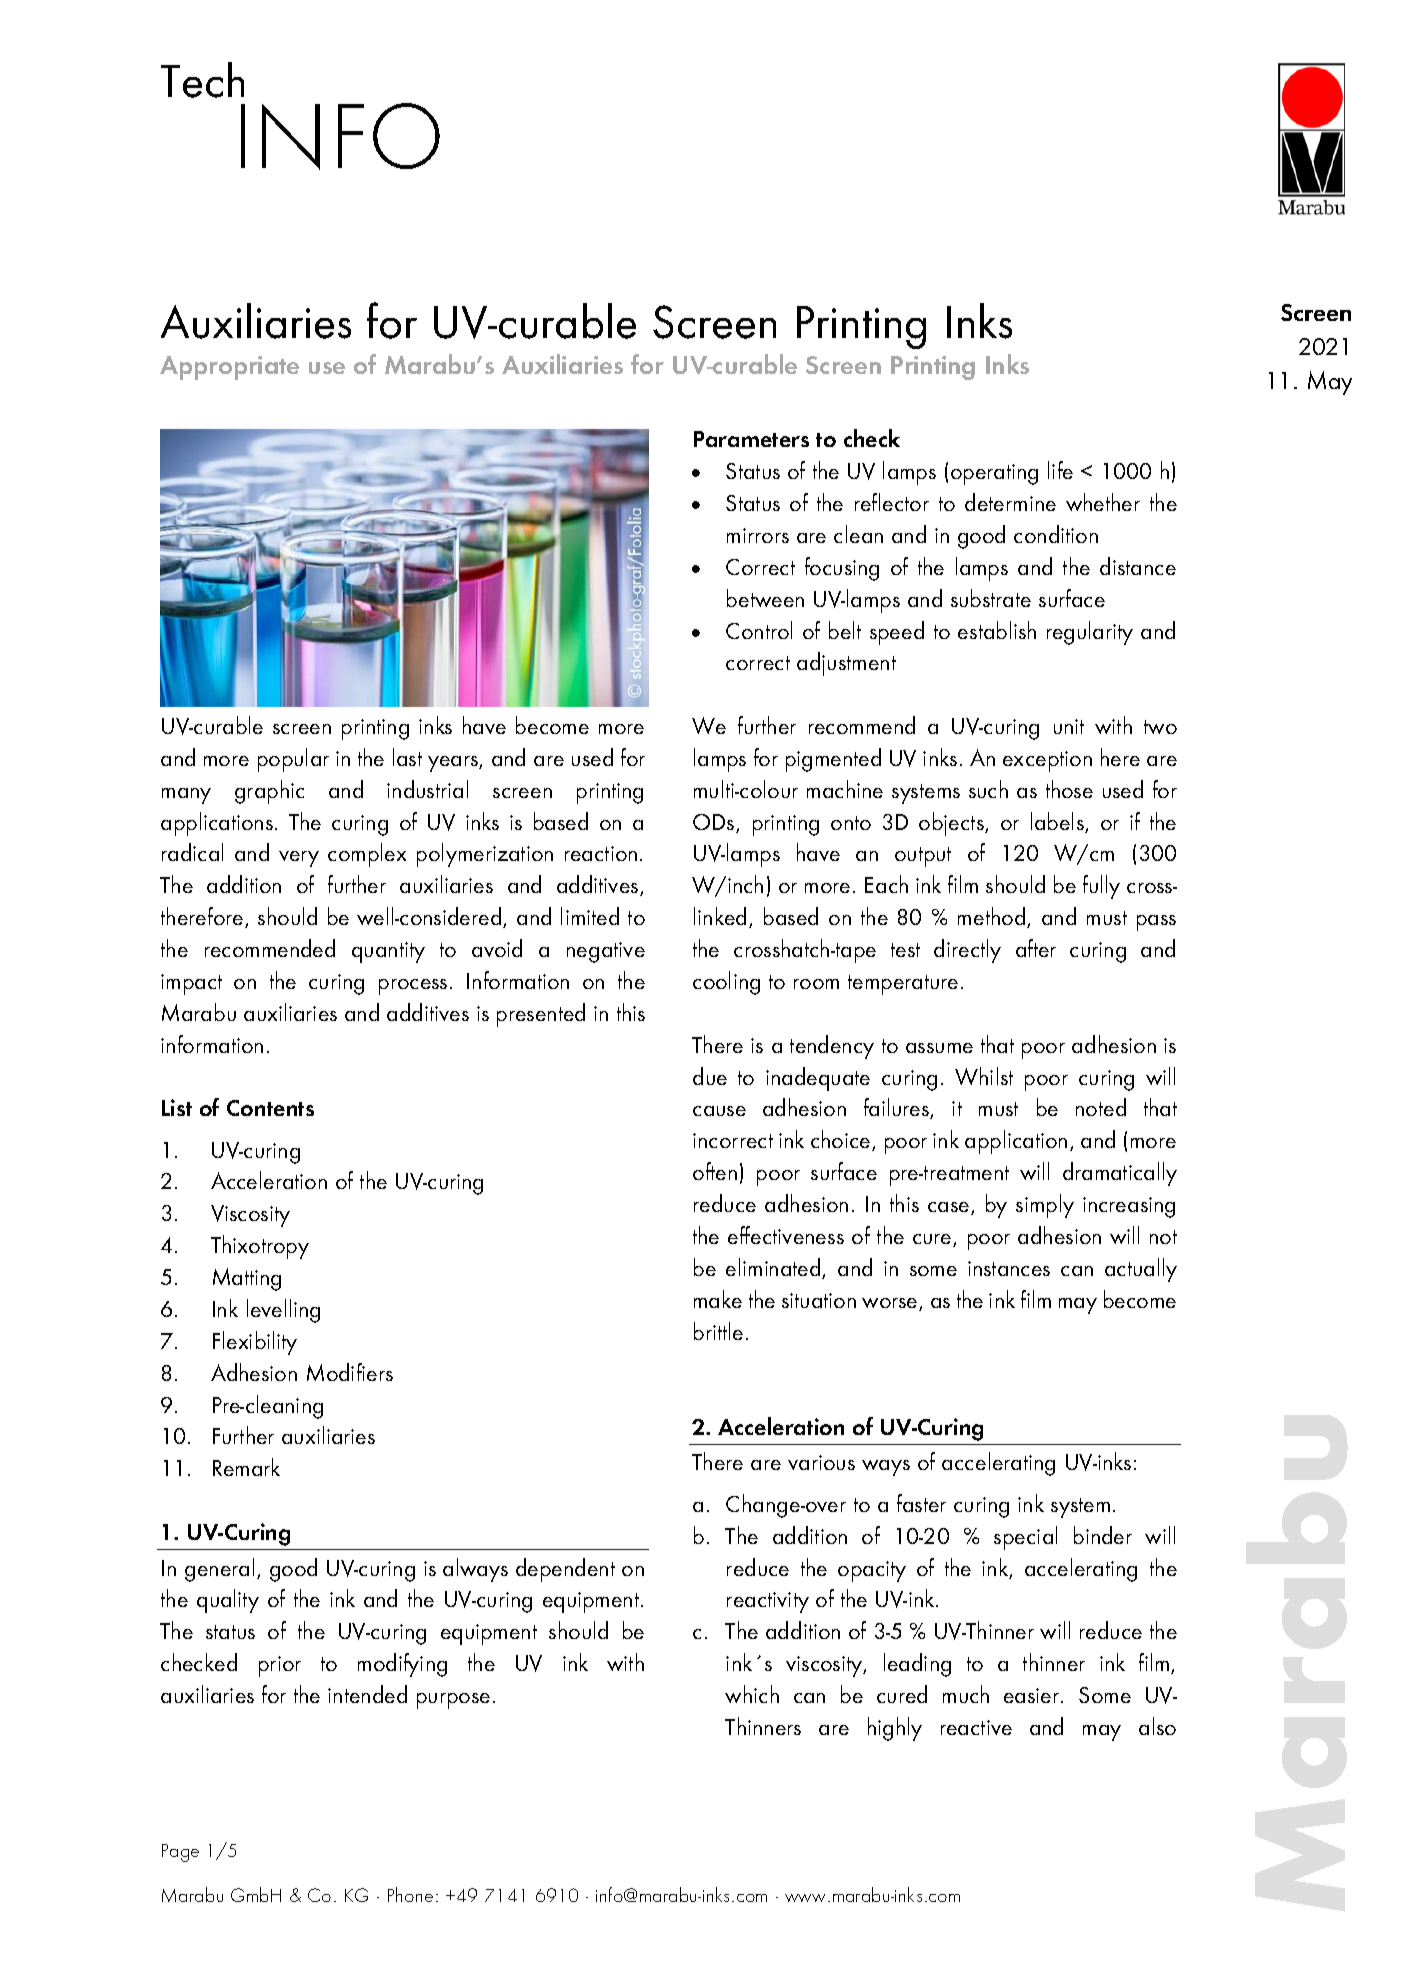  What do you see at coordinates (1060, 470) in the screenshot?
I see `life` at bounding box center [1060, 470].
